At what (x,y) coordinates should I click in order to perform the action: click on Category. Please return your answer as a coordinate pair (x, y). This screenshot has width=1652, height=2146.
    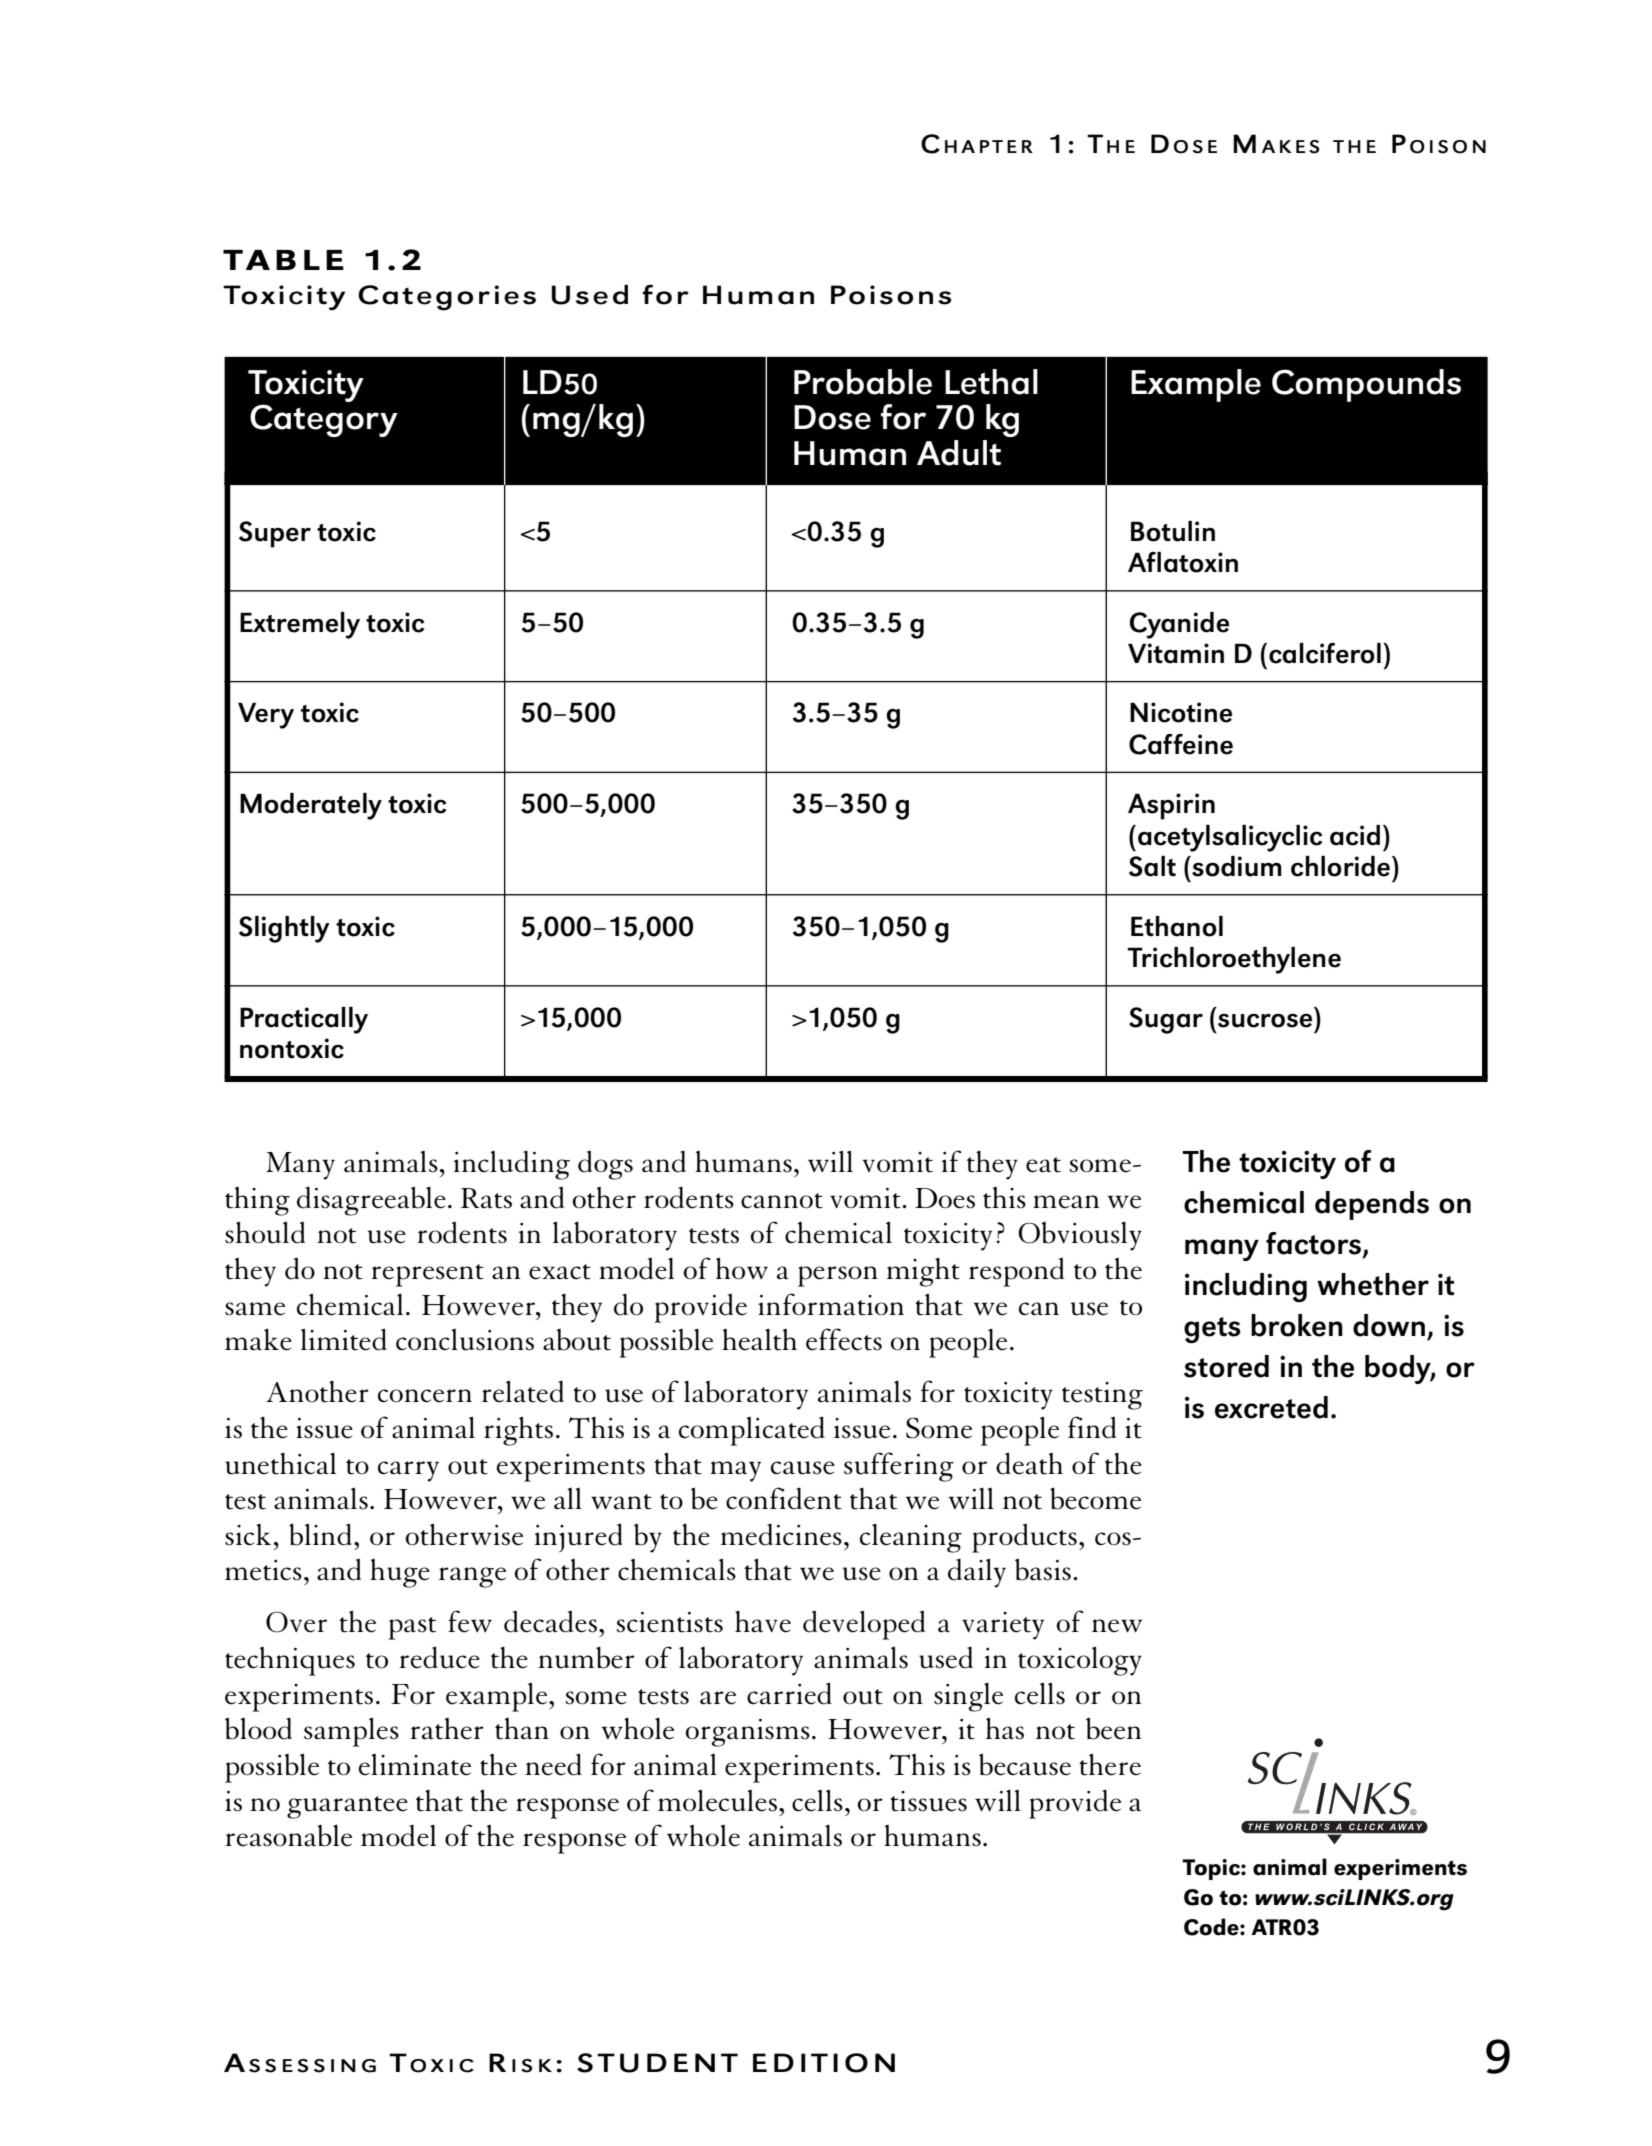
    Looking at the image, I should click on (324, 420).
